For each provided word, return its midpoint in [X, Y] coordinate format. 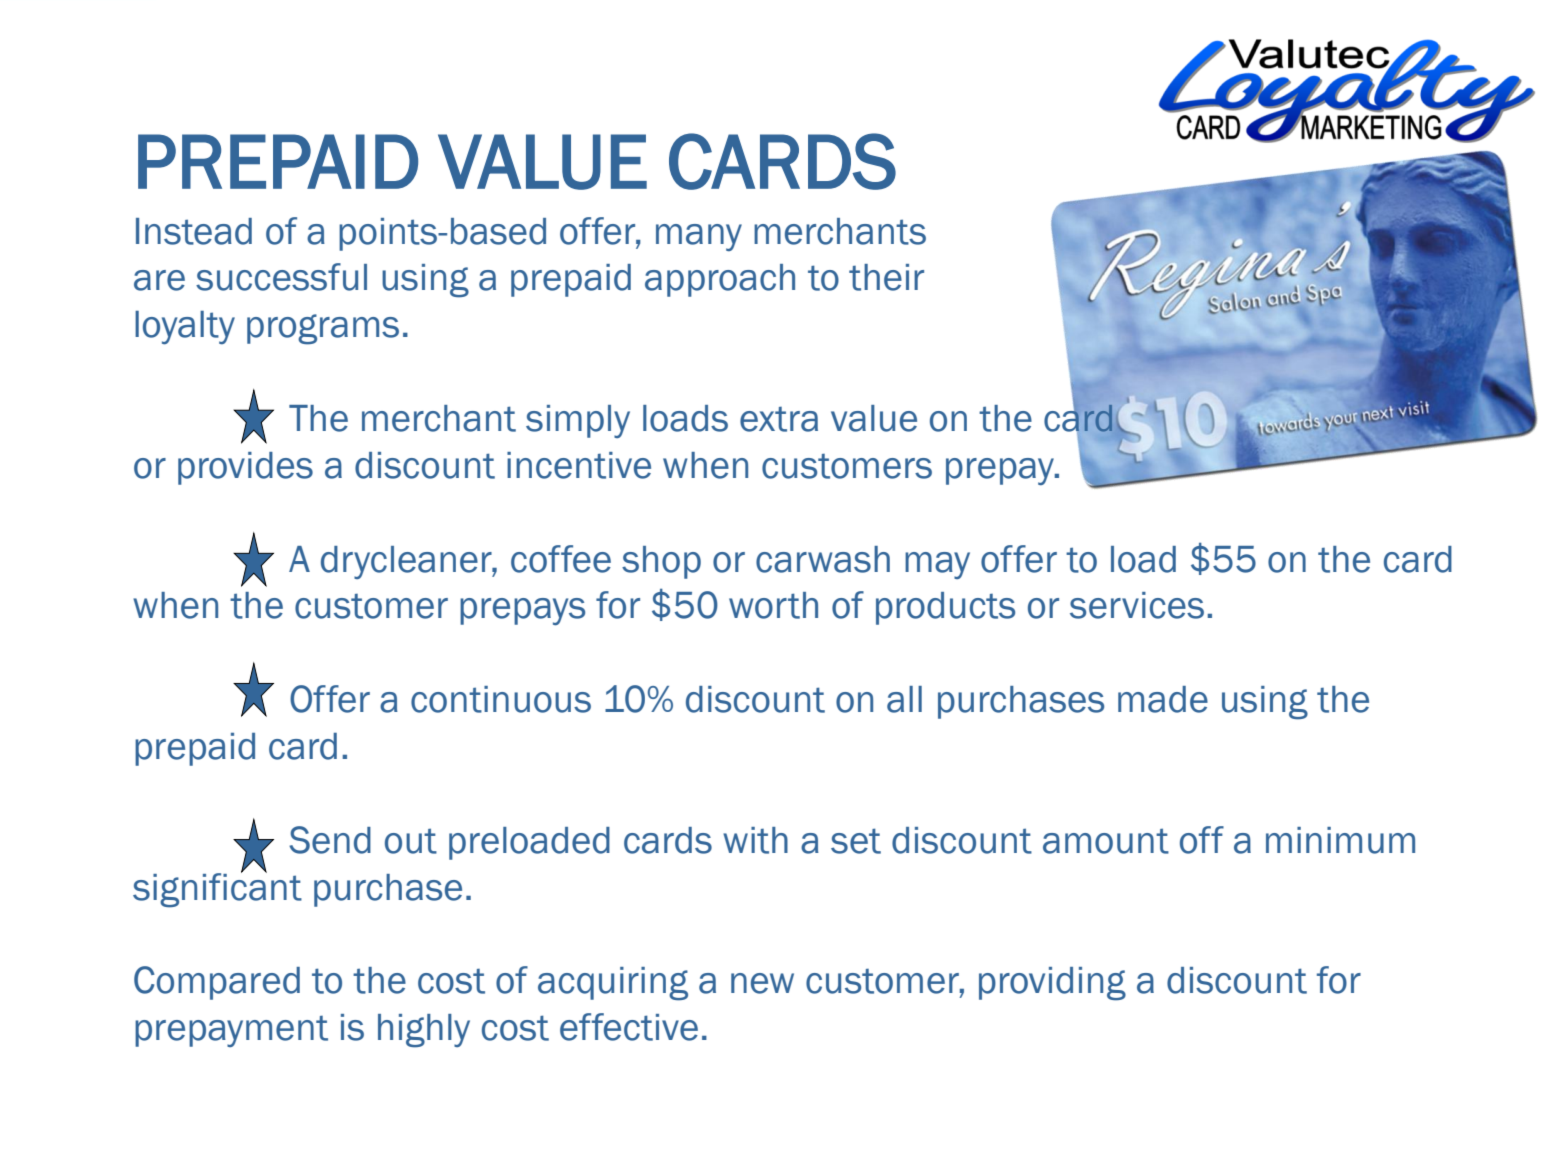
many [699, 237]
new [762, 983]
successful [281, 277]
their [886, 277]
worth [773, 605]
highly [424, 1031]
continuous [501, 699]
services [1137, 605]
